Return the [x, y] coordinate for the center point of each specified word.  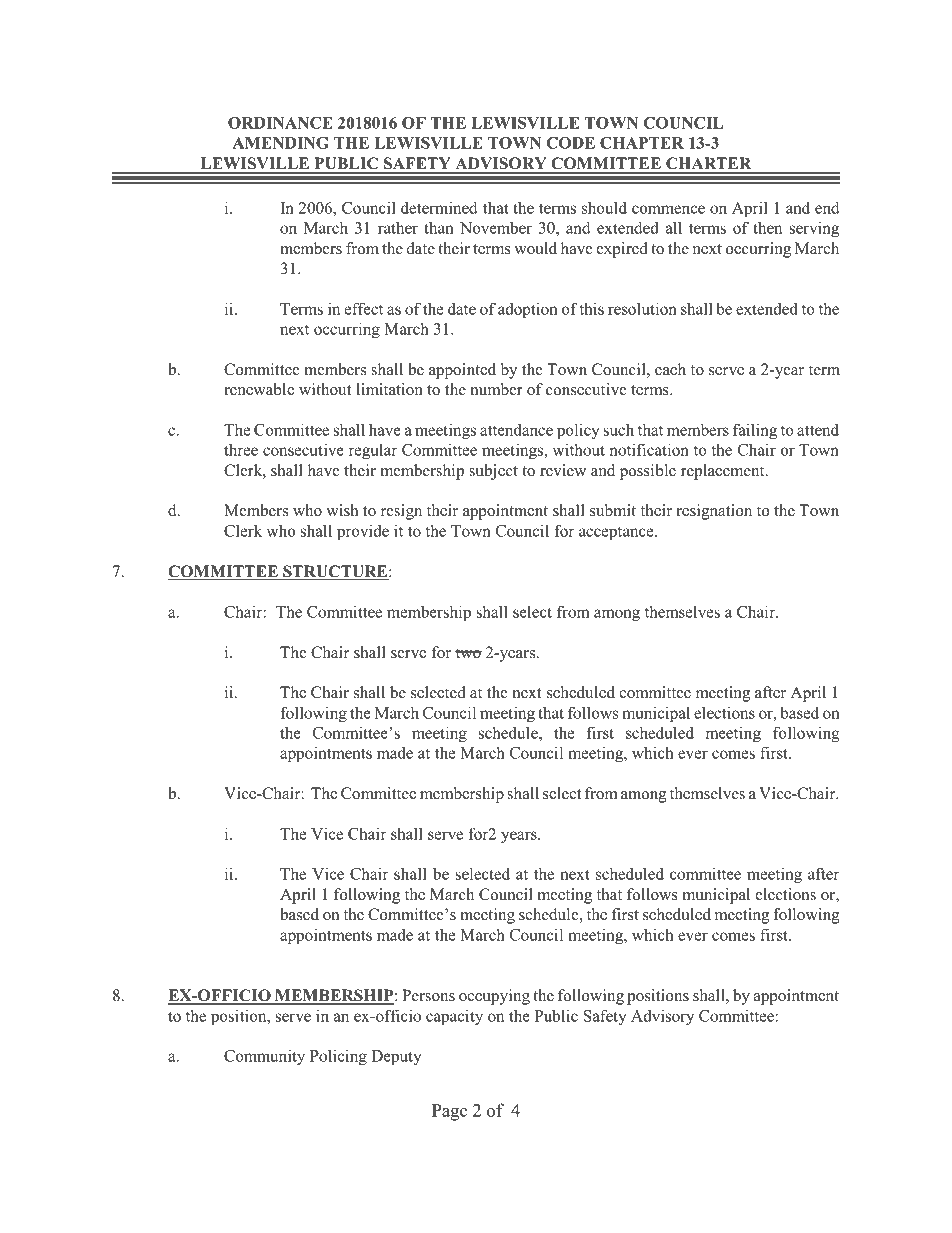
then [767, 227]
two [468, 653]
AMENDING [280, 143]
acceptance [617, 533]
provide [363, 532]
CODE [570, 143]
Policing [338, 1057]
